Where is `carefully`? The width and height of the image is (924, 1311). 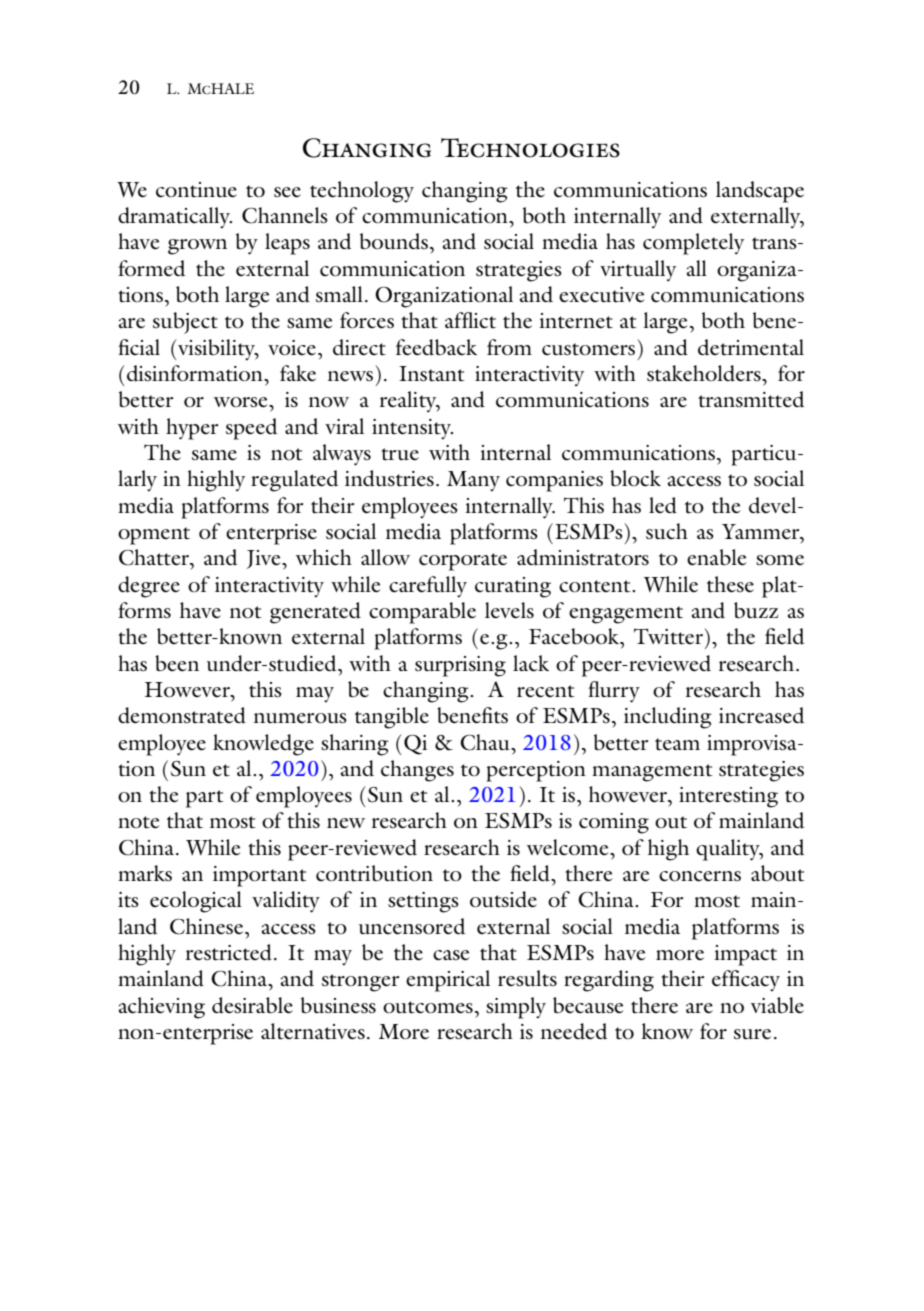
carefully is located at coordinates (428, 587).
